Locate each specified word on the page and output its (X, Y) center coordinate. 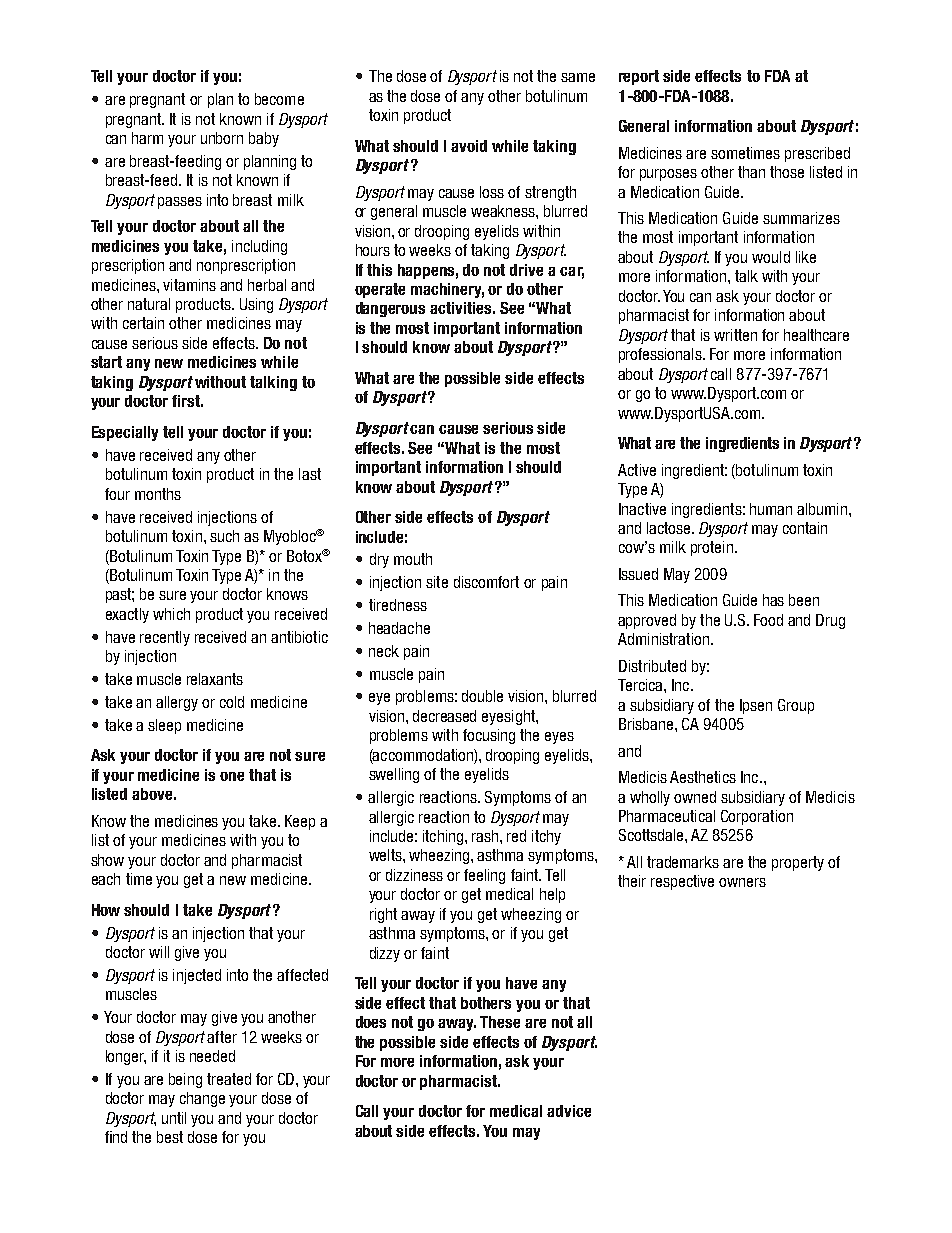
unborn (222, 138)
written (735, 335)
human (771, 509)
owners (742, 882)
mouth (413, 559)
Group (796, 706)
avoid (469, 146)
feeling (484, 876)
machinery (447, 290)
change (202, 1099)
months (158, 494)
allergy (177, 703)
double (482, 696)
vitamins (189, 285)
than (751, 172)
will (159, 952)
